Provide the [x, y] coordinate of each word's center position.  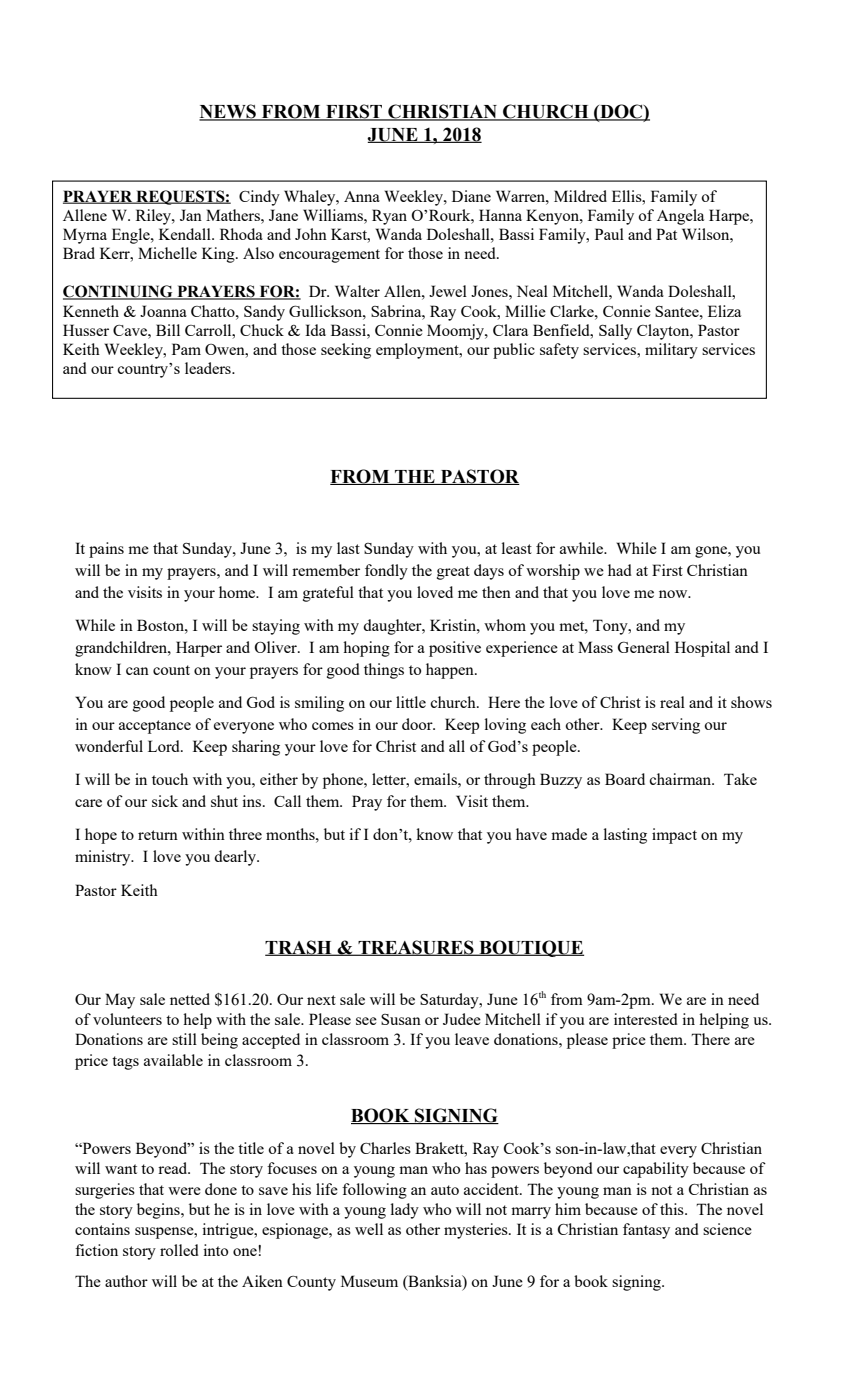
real [672, 702]
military [671, 351]
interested [646, 1019]
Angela [680, 217]
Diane [471, 196]
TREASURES [416, 948]
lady [405, 1211]
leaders [209, 368]
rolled [179, 1250]
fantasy [646, 1231]
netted [190, 999]
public [514, 351]
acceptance [155, 727]
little [411, 702]
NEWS [228, 112]
